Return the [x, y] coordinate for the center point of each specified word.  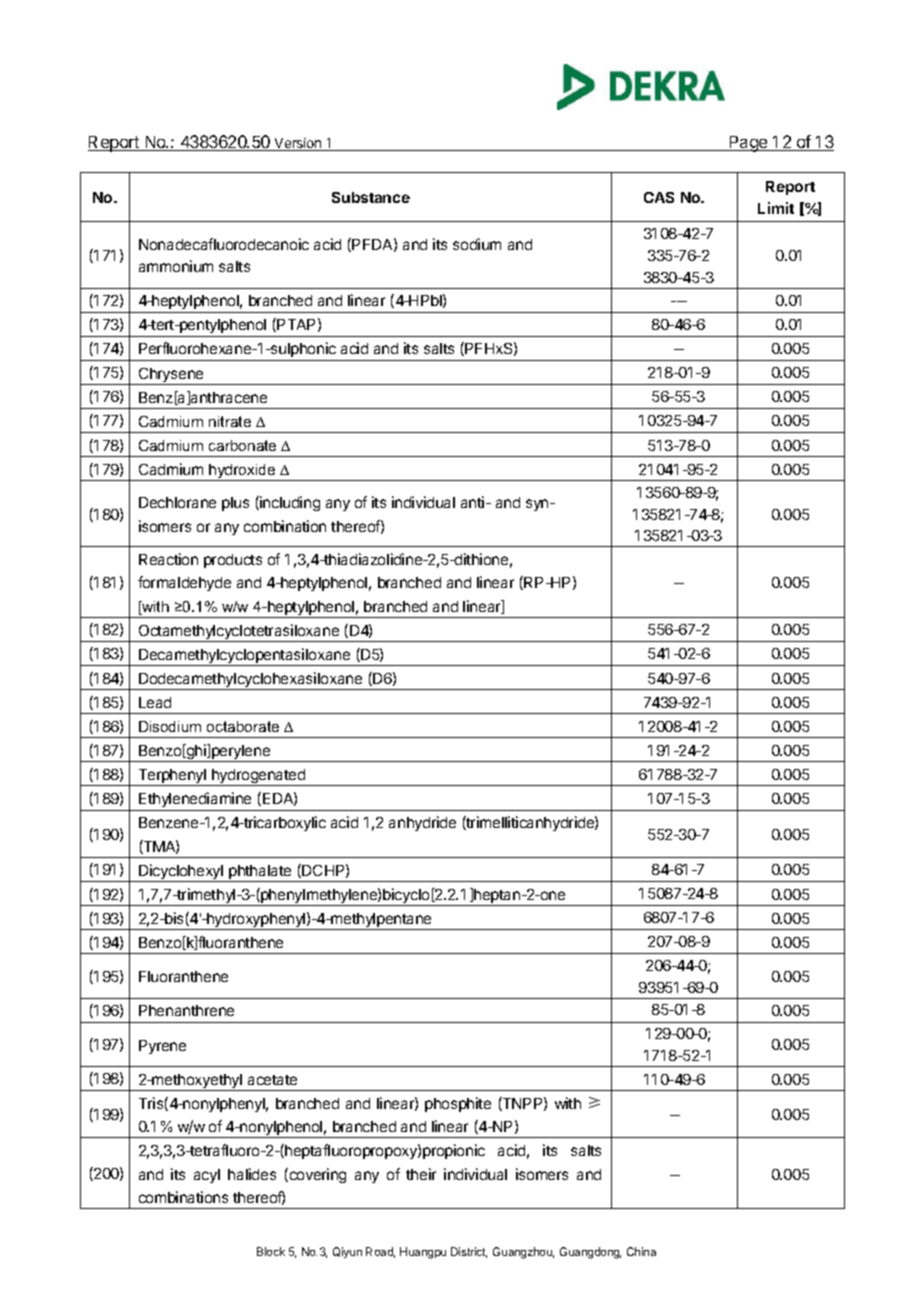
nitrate [230, 421]
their [421, 1174]
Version [298, 144]
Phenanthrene [186, 1010]
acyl [207, 1176]
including [289, 503]
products [233, 561]
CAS [659, 197]
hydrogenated [259, 777]
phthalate [260, 873]
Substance [371, 197]
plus [235, 504]
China [641, 1251]
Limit [776, 208]
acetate [272, 1080]
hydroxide [242, 472]
